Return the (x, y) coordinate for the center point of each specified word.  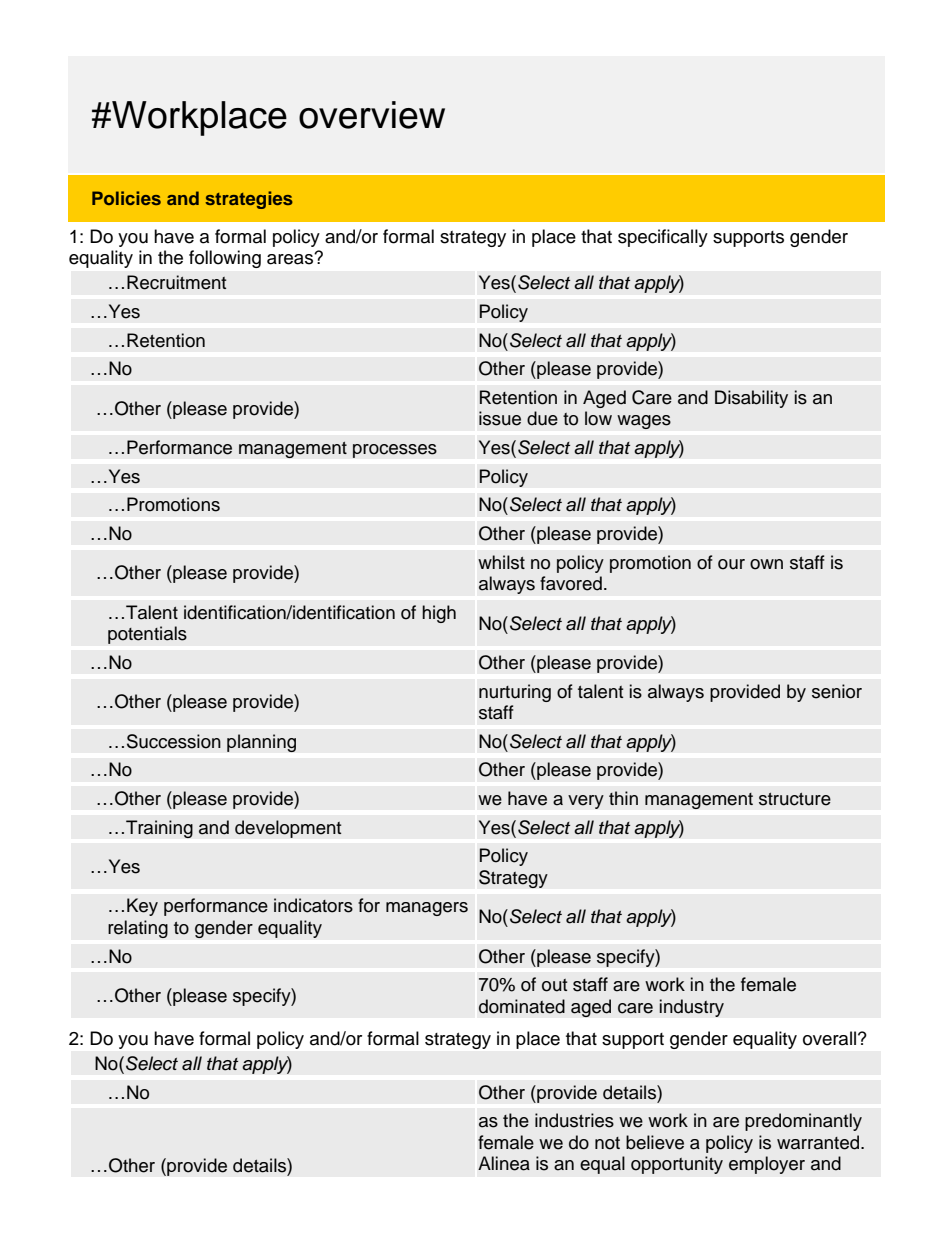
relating (138, 929)
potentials (147, 635)
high (439, 614)
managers (427, 909)
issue (500, 418)
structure (795, 799)
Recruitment (176, 282)
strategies (249, 200)
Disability (751, 399)
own (766, 564)
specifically (663, 238)
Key (142, 907)
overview (372, 115)
